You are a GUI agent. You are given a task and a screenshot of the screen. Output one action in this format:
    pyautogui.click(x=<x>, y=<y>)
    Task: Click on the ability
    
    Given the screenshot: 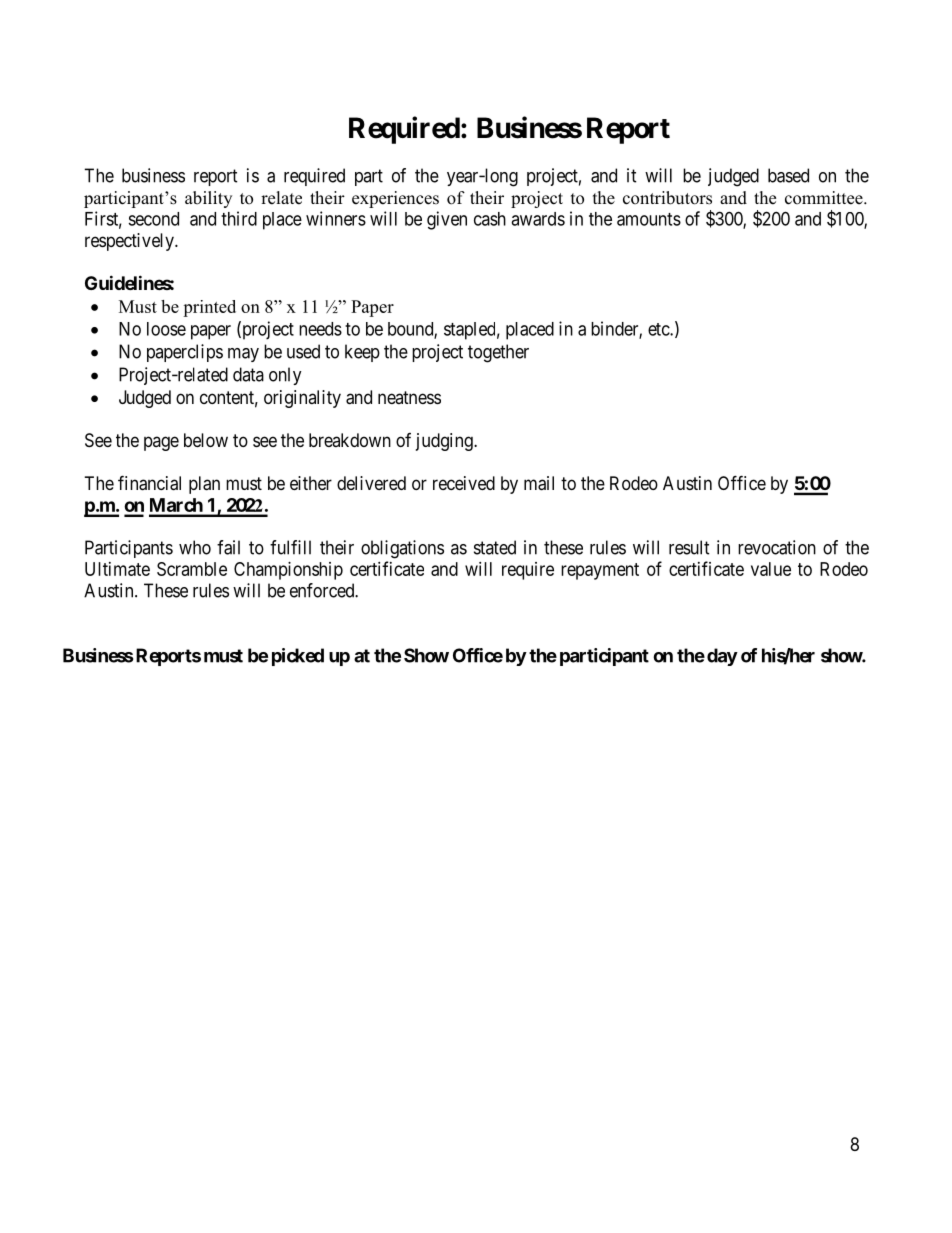 What is the action you would take?
    pyautogui.click(x=208, y=199)
